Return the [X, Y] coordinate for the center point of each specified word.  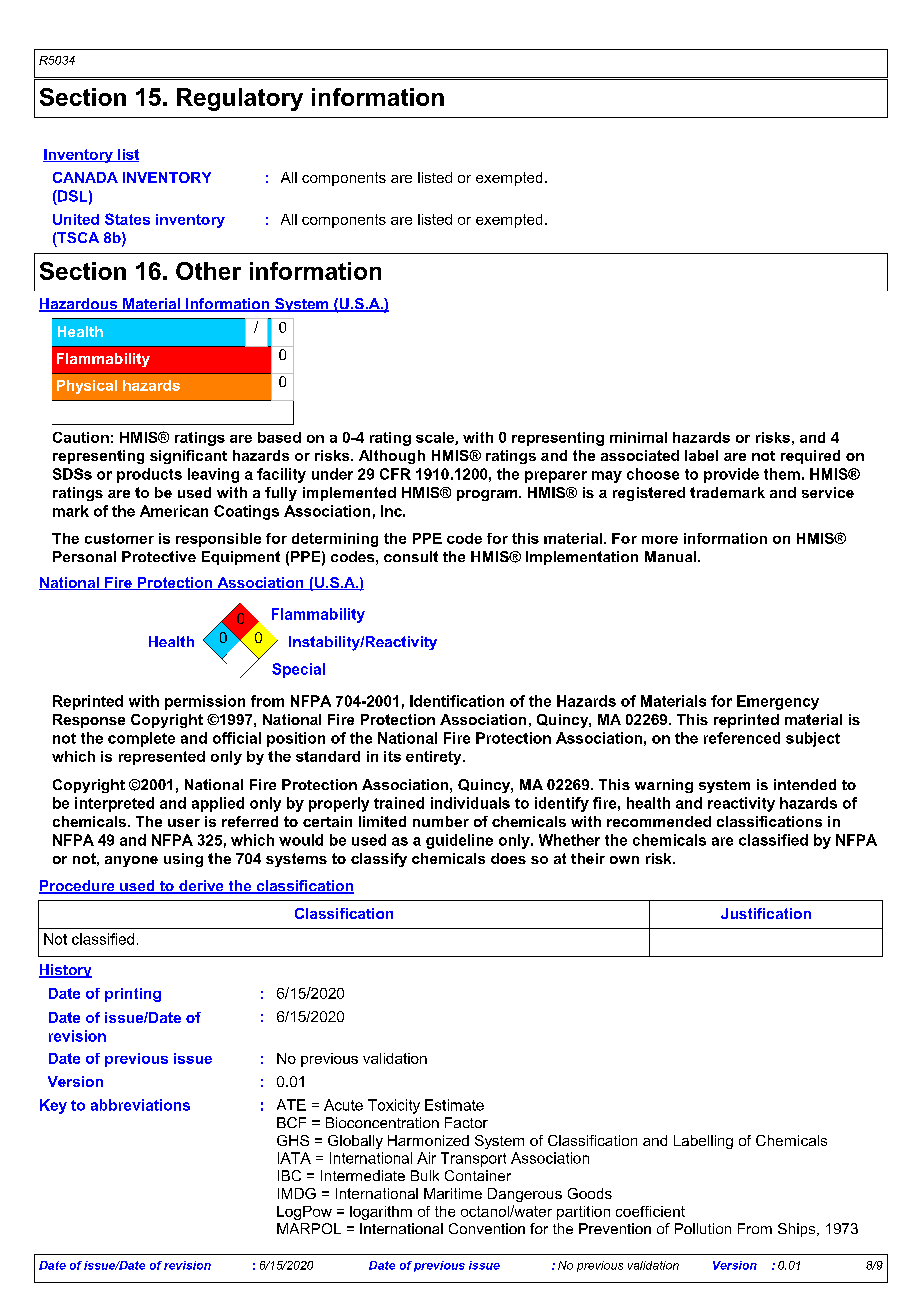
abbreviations [140, 1105]
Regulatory [240, 99]
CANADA [85, 177]
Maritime [453, 1193]
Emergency [778, 702]
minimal [638, 437]
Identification [457, 701]
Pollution [703, 1228]
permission [205, 702]
